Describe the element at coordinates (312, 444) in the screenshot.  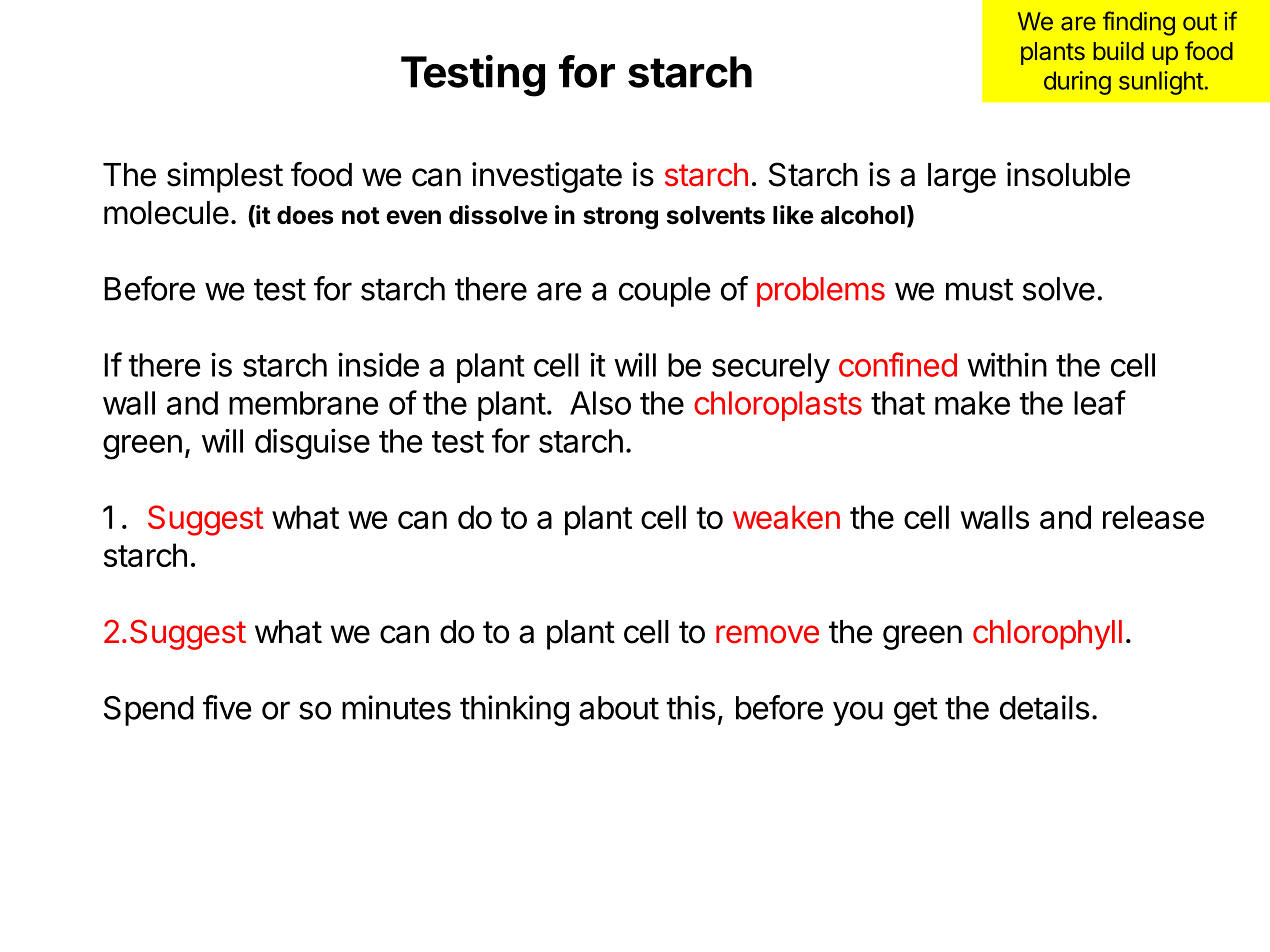
I see `disguise` at that location.
